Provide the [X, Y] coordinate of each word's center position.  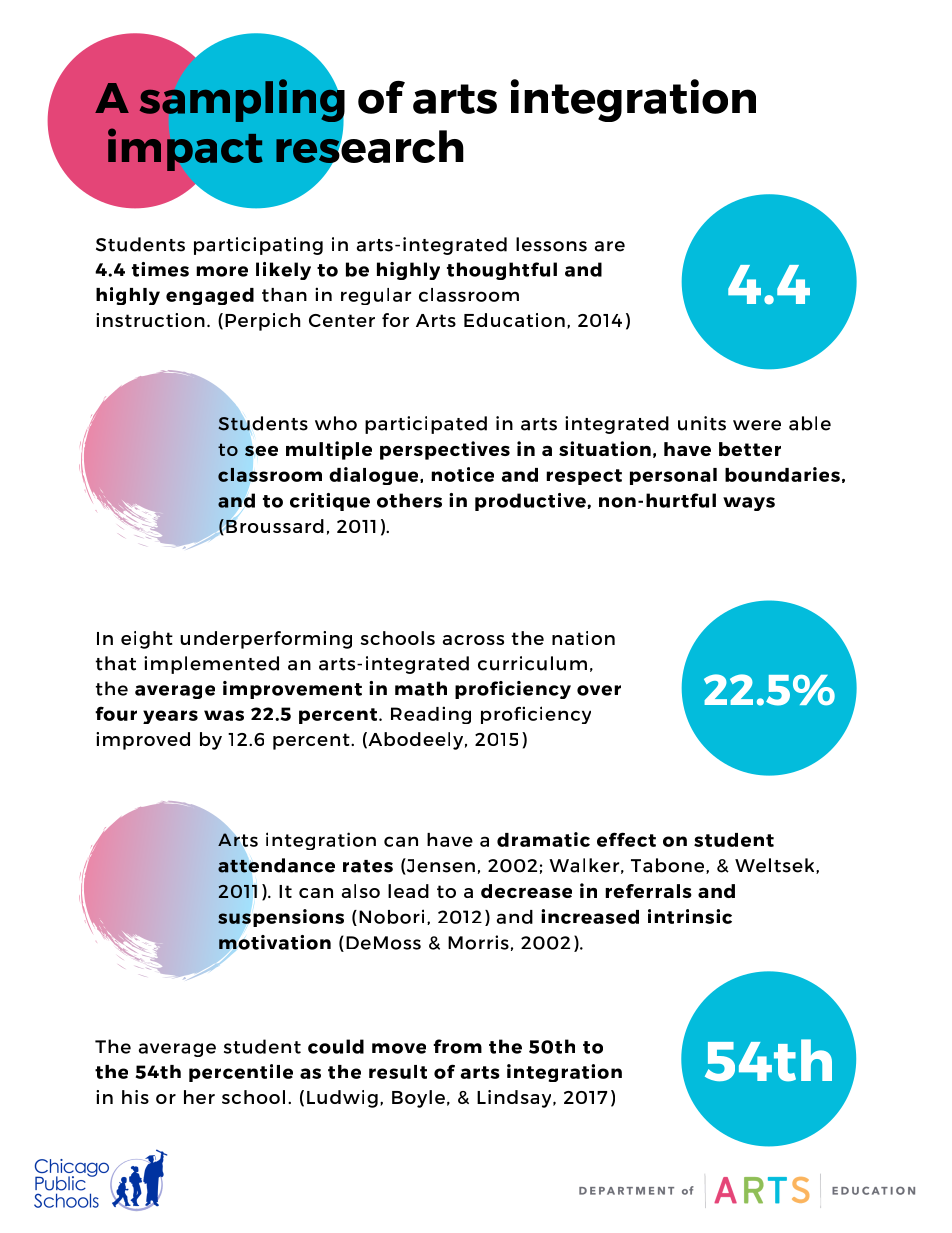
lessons [551, 244]
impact [185, 149]
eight [147, 640]
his [135, 1097]
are [610, 246]
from [457, 1046]
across [473, 640]
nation [583, 638]
